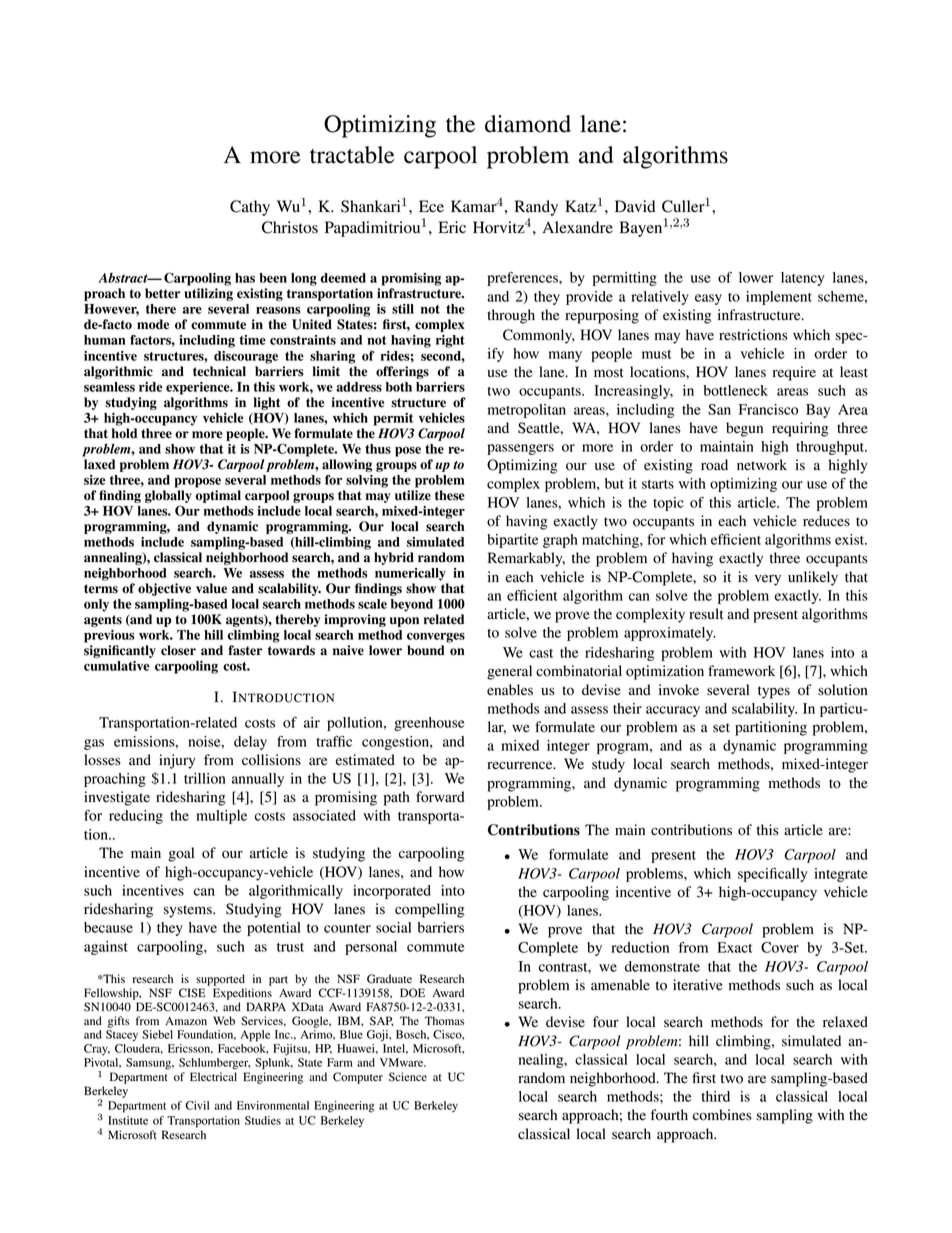  What do you see at coordinates (431, 206) in the screenshot?
I see `Ece` at bounding box center [431, 206].
